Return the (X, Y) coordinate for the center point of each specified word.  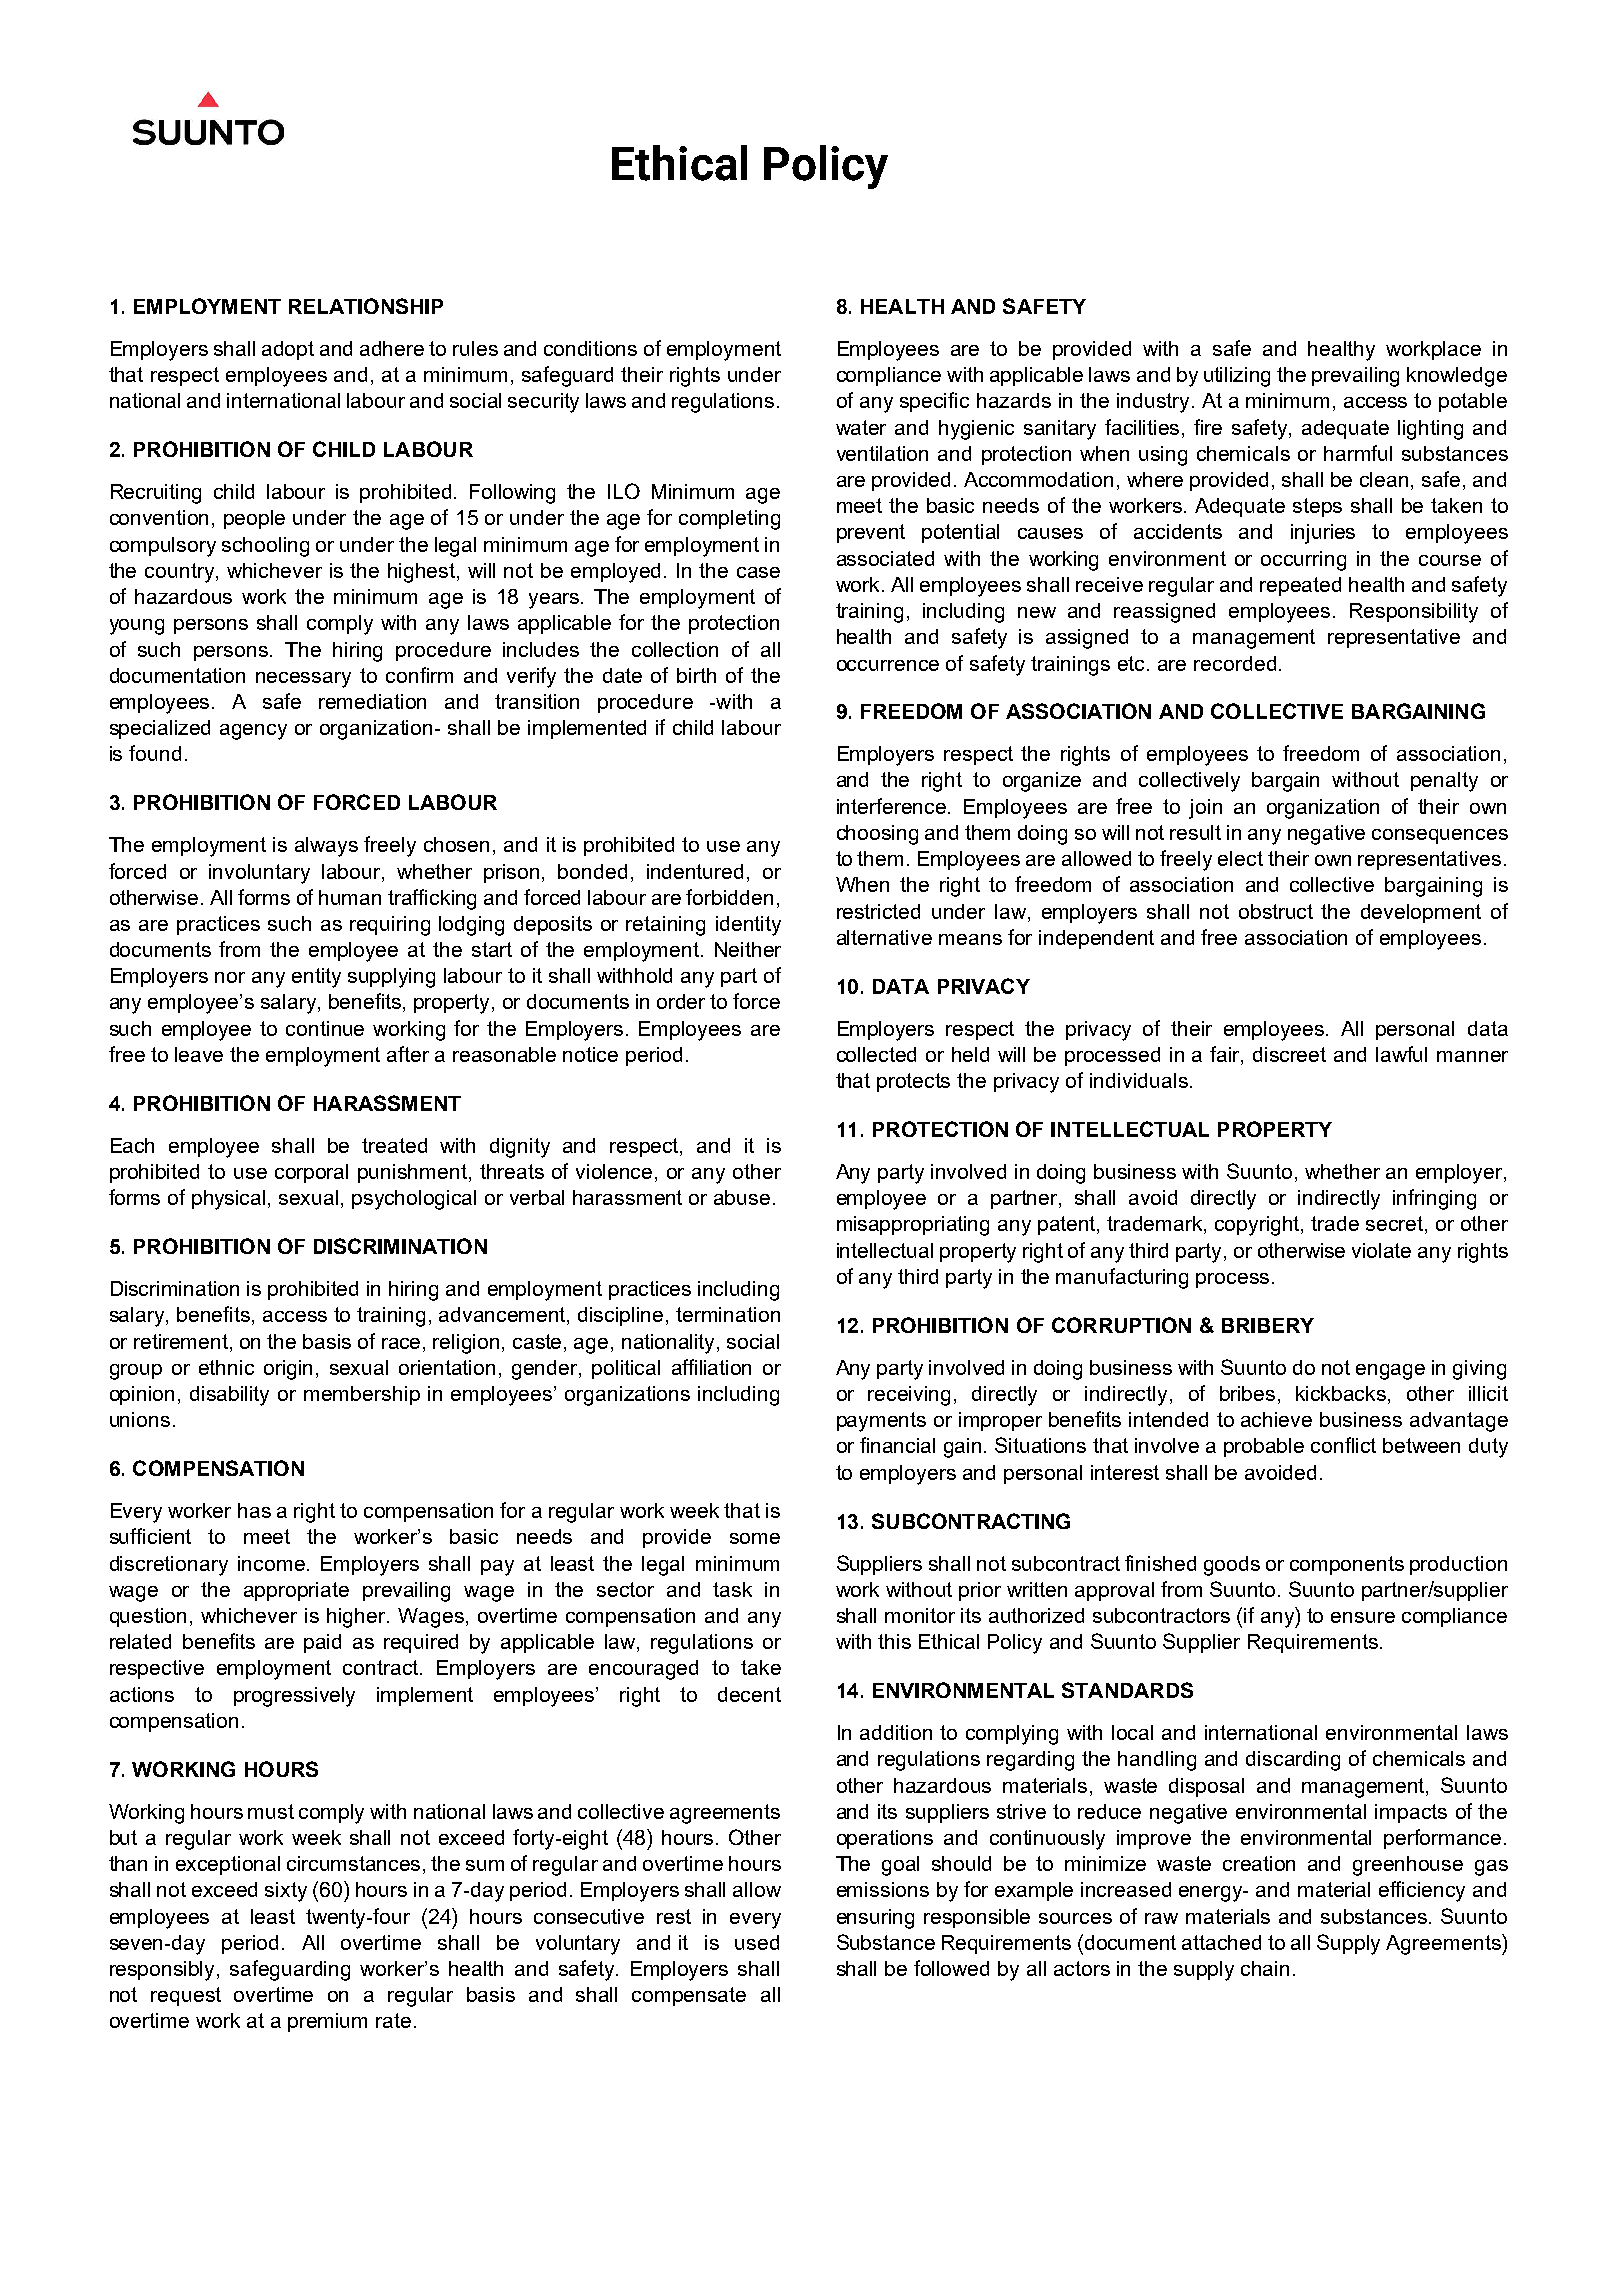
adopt (288, 350)
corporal (311, 1173)
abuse (742, 1197)
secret (1396, 1225)
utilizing (1237, 377)
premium (327, 2022)
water (861, 427)
